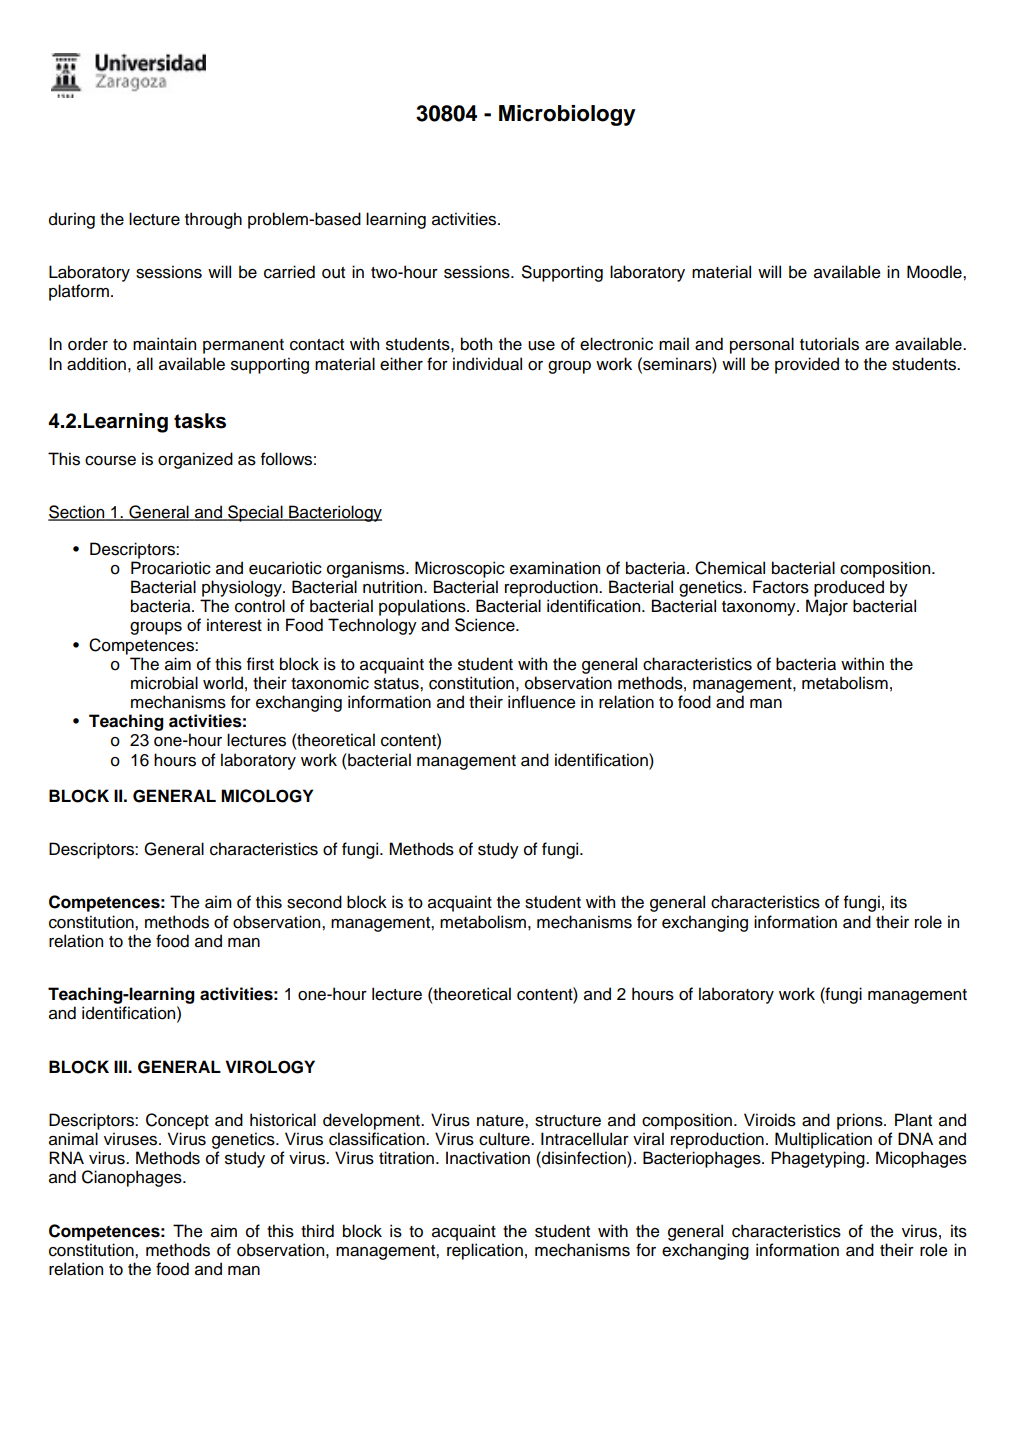 This screenshot has width=1015, height=1436. Describe the element at coordinates (542, 702) in the screenshot. I see `influence` at that location.
